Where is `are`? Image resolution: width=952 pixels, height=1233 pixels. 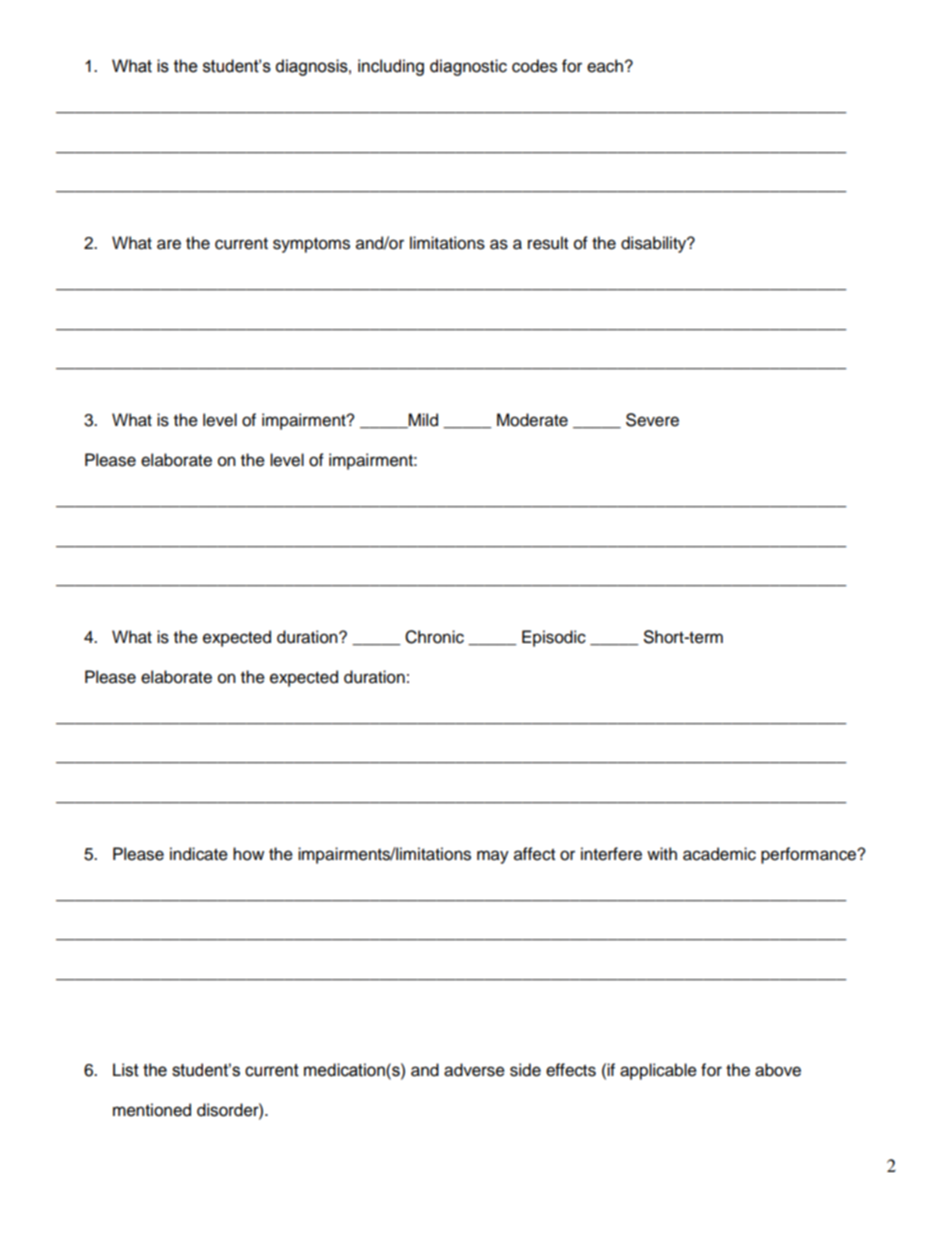 are is located at coordinates (169, 244).
